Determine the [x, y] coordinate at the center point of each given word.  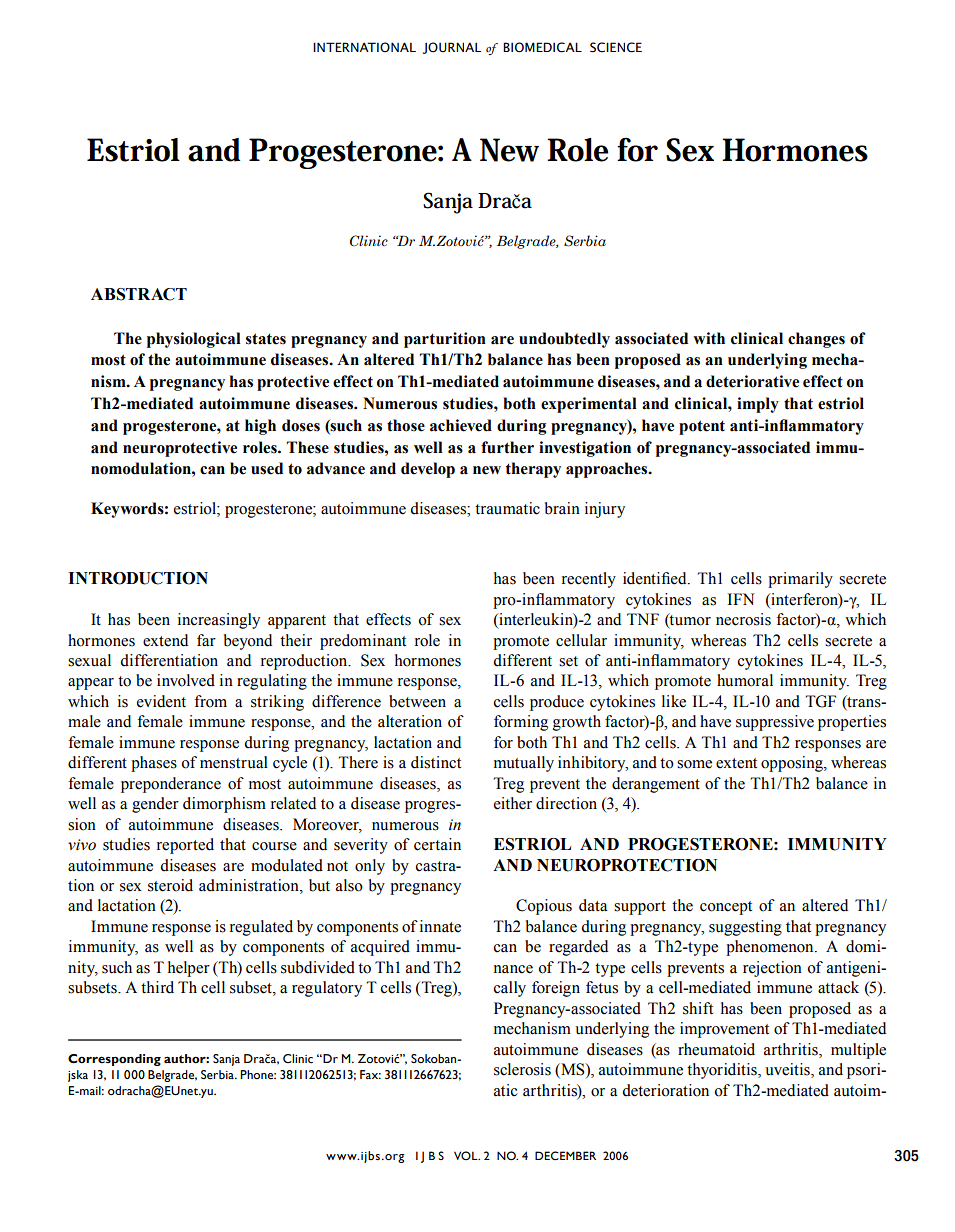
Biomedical [542, 47]
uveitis [788, 1070]
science [616, 47]
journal [452, 48]
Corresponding [114, 1060]
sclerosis [522, 1069]
